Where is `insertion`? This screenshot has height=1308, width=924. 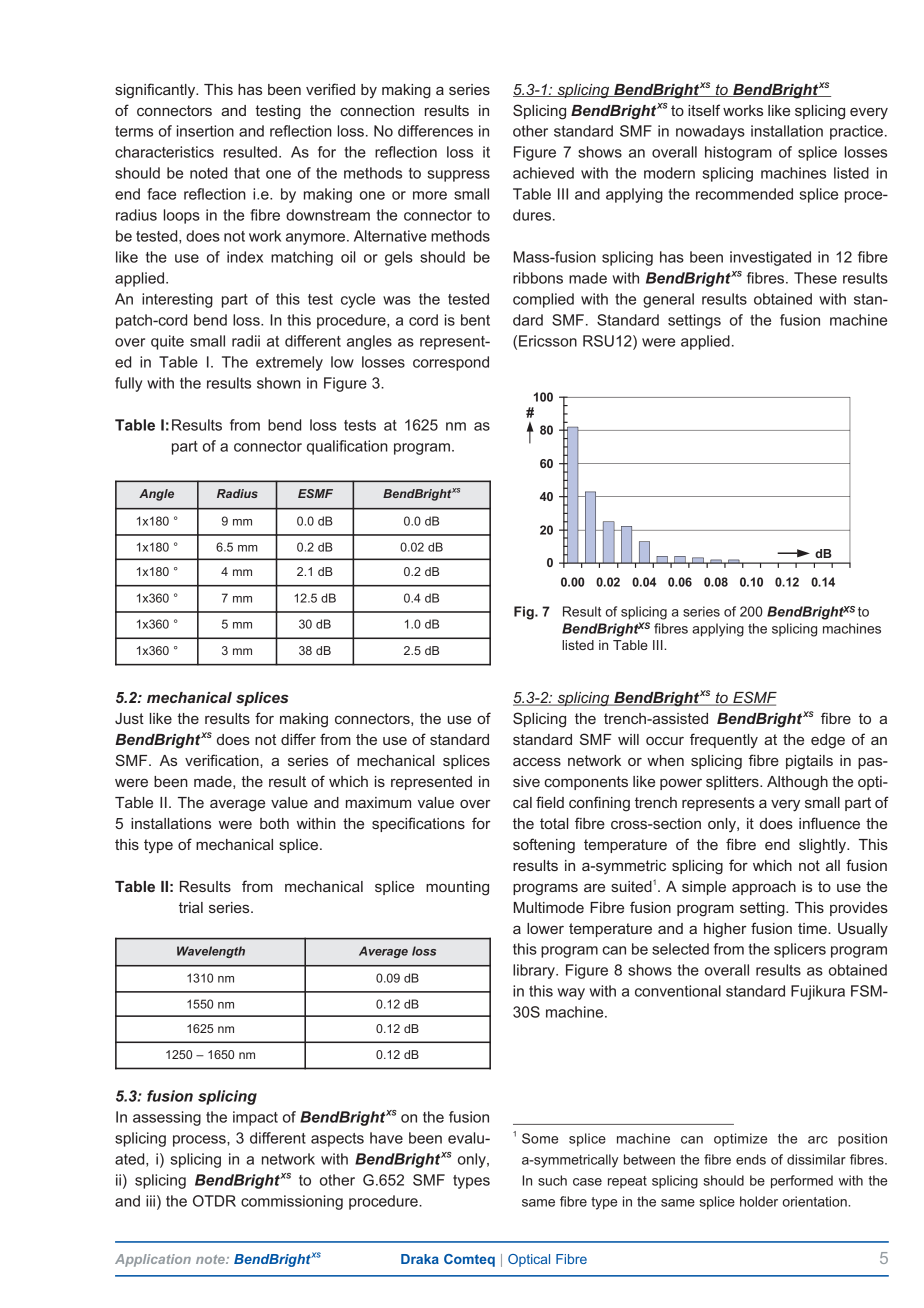 insertion is located at coordinates (205, 131).
